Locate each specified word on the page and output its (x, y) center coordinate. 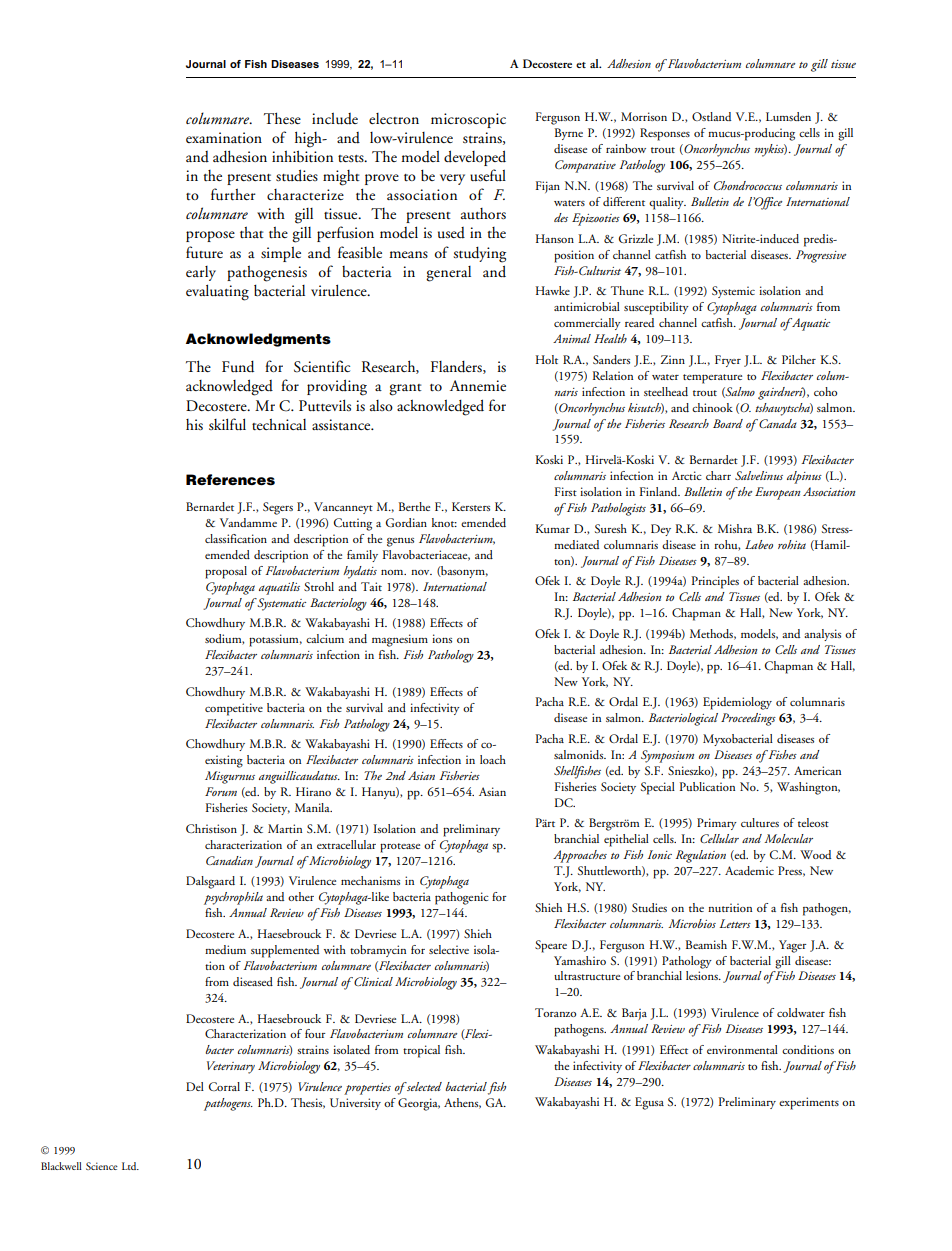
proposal (226, 572)
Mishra (735, 528)
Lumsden (788, 116)
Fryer (728, 361)
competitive (234, 709)
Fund (238, 367)
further (233, 194)
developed (475, 158)
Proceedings (748, 719)
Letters (735, 923)
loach (493, 759)
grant (405, 390)
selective (449, 949)
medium (225, 949)
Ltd (130, 1166)
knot (444, 522)
